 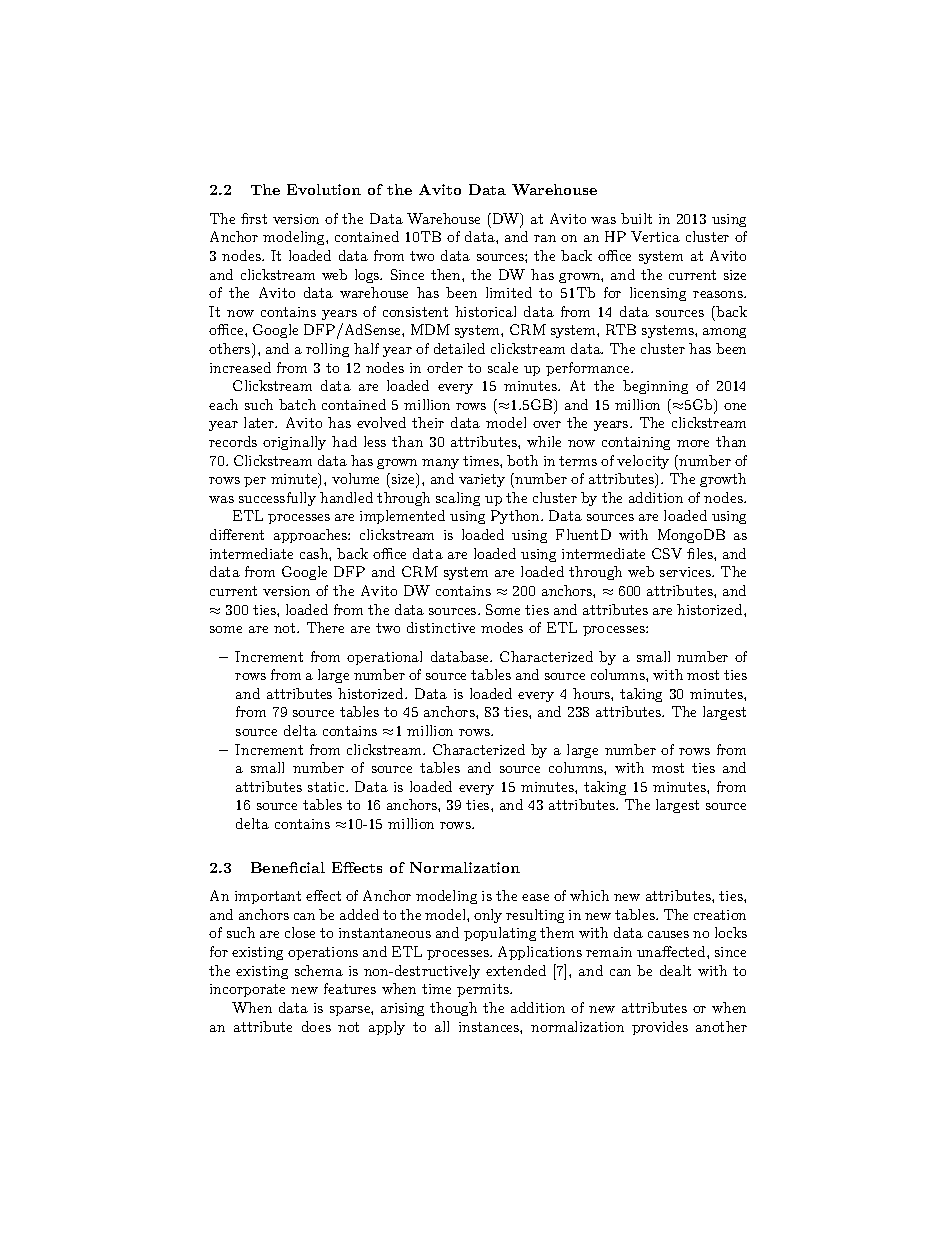 I want to click on ran, so click(x=545, y=238).
